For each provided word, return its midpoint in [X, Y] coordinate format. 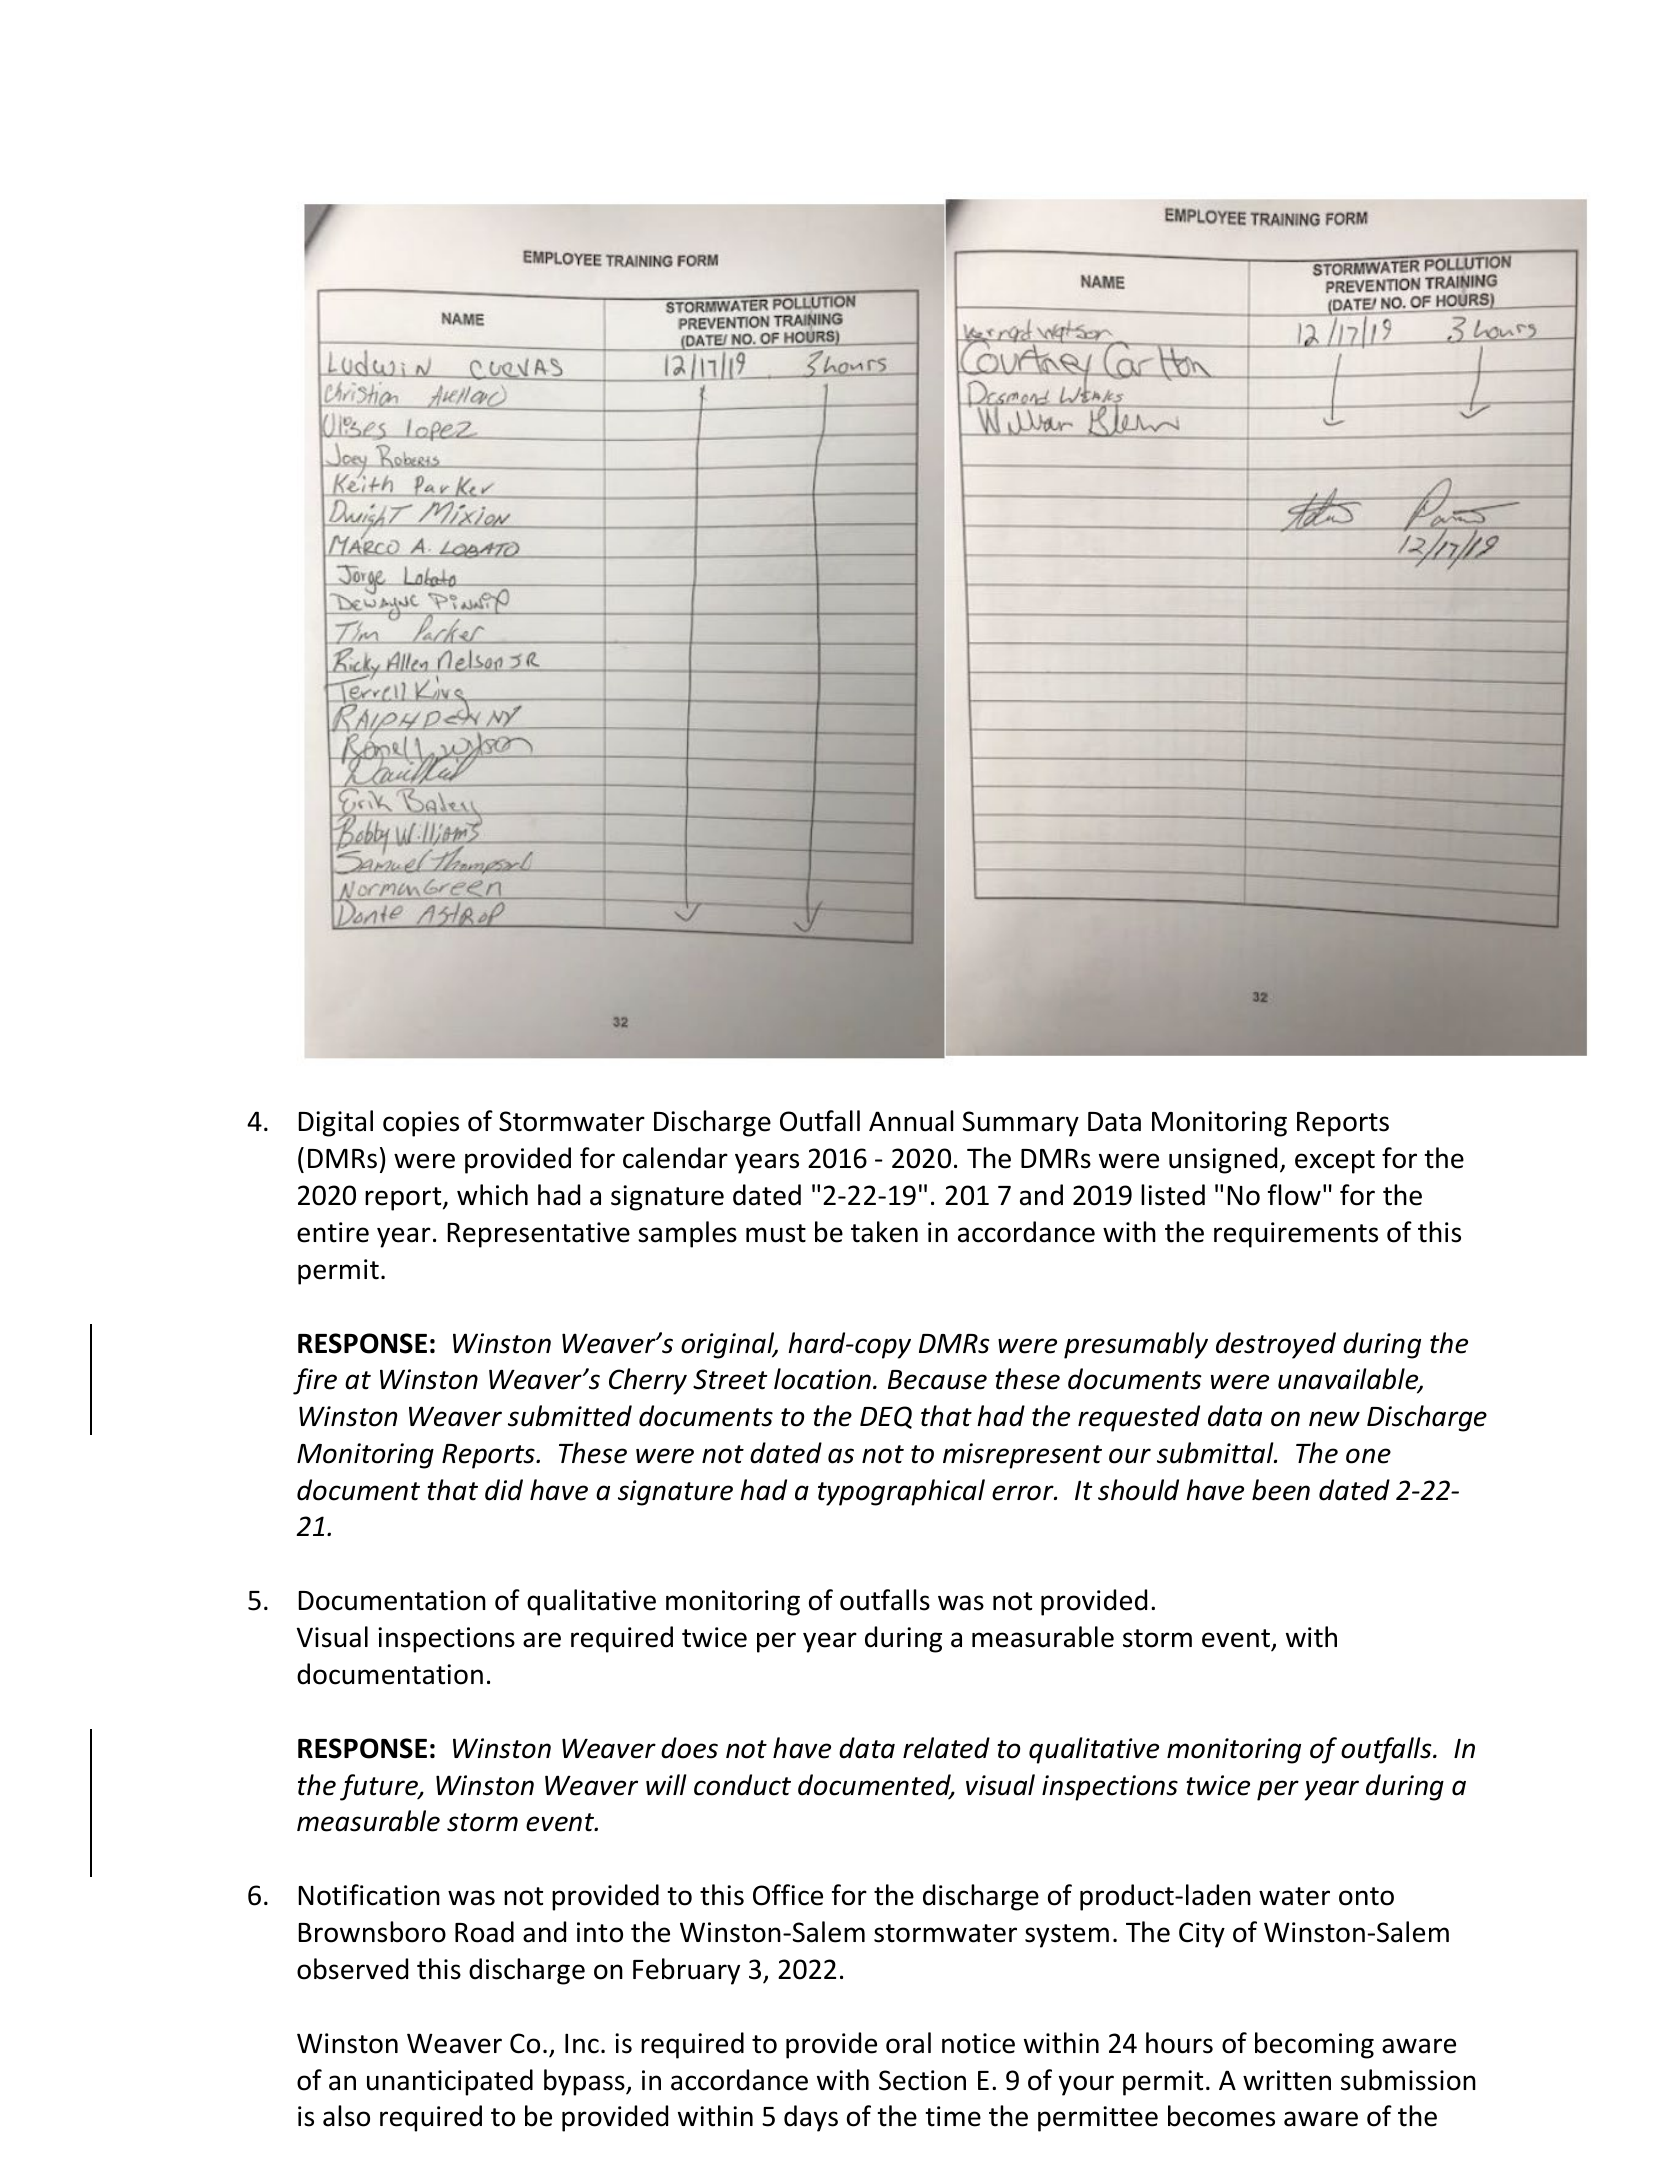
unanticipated [450, 2082]
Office [788, 1895]
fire [315, 1381]
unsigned [1223, 1160]
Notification [369, 1895]
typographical [901, 1492]
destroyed [1276, 1345]
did [504, 1490]
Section [922, 2080]
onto [1366, 1896]
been [1281, 1490]
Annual [911, 1121]
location [822, 1379]
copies [421, 1124]
